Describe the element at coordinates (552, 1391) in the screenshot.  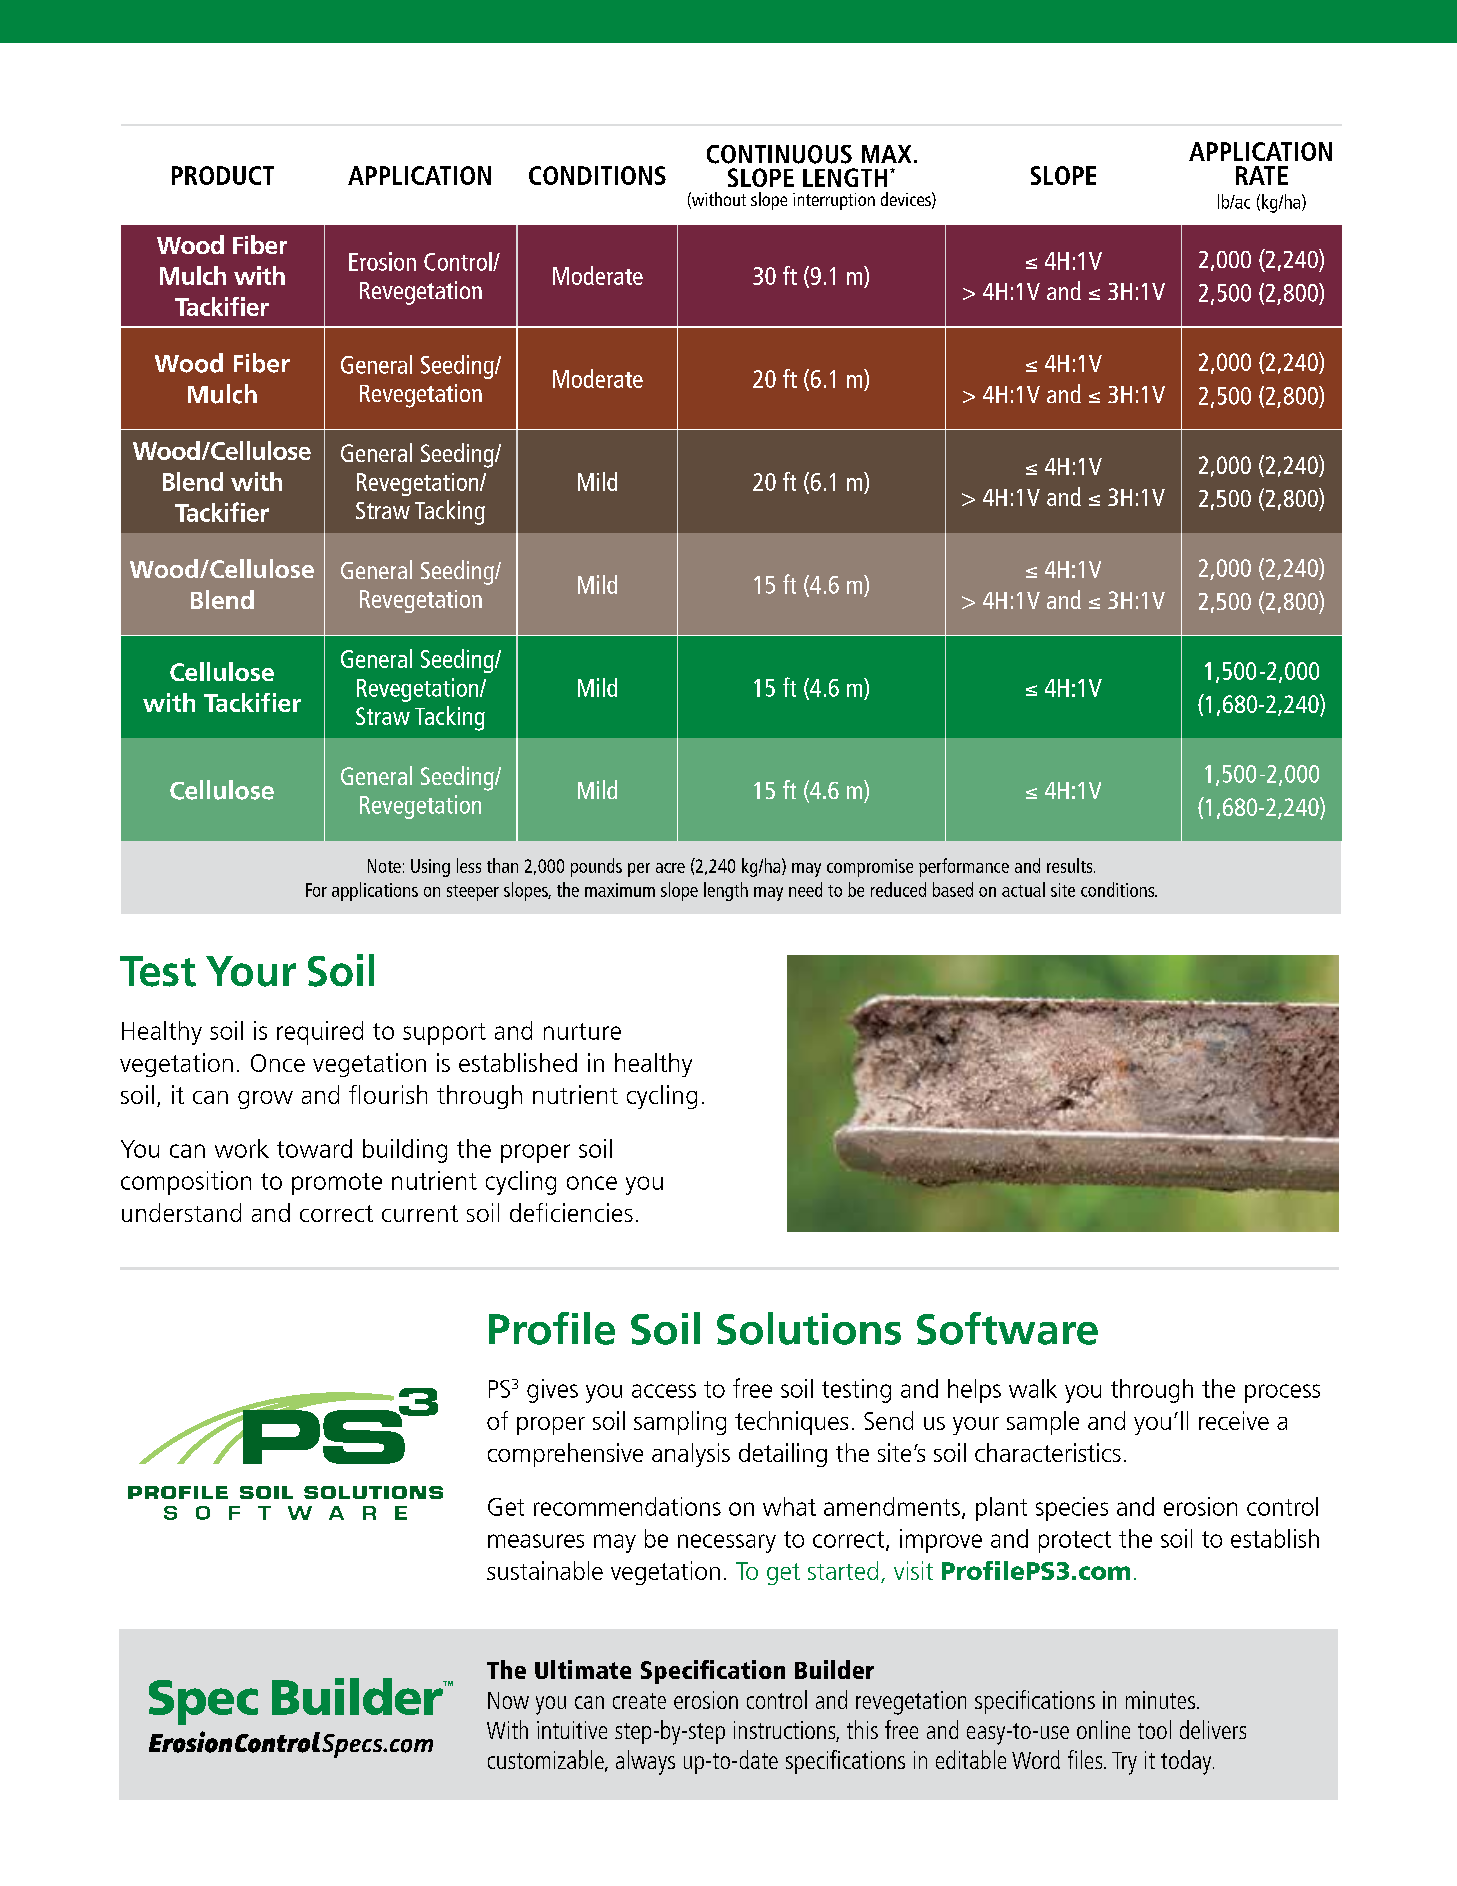
I see `gives` at that location.
